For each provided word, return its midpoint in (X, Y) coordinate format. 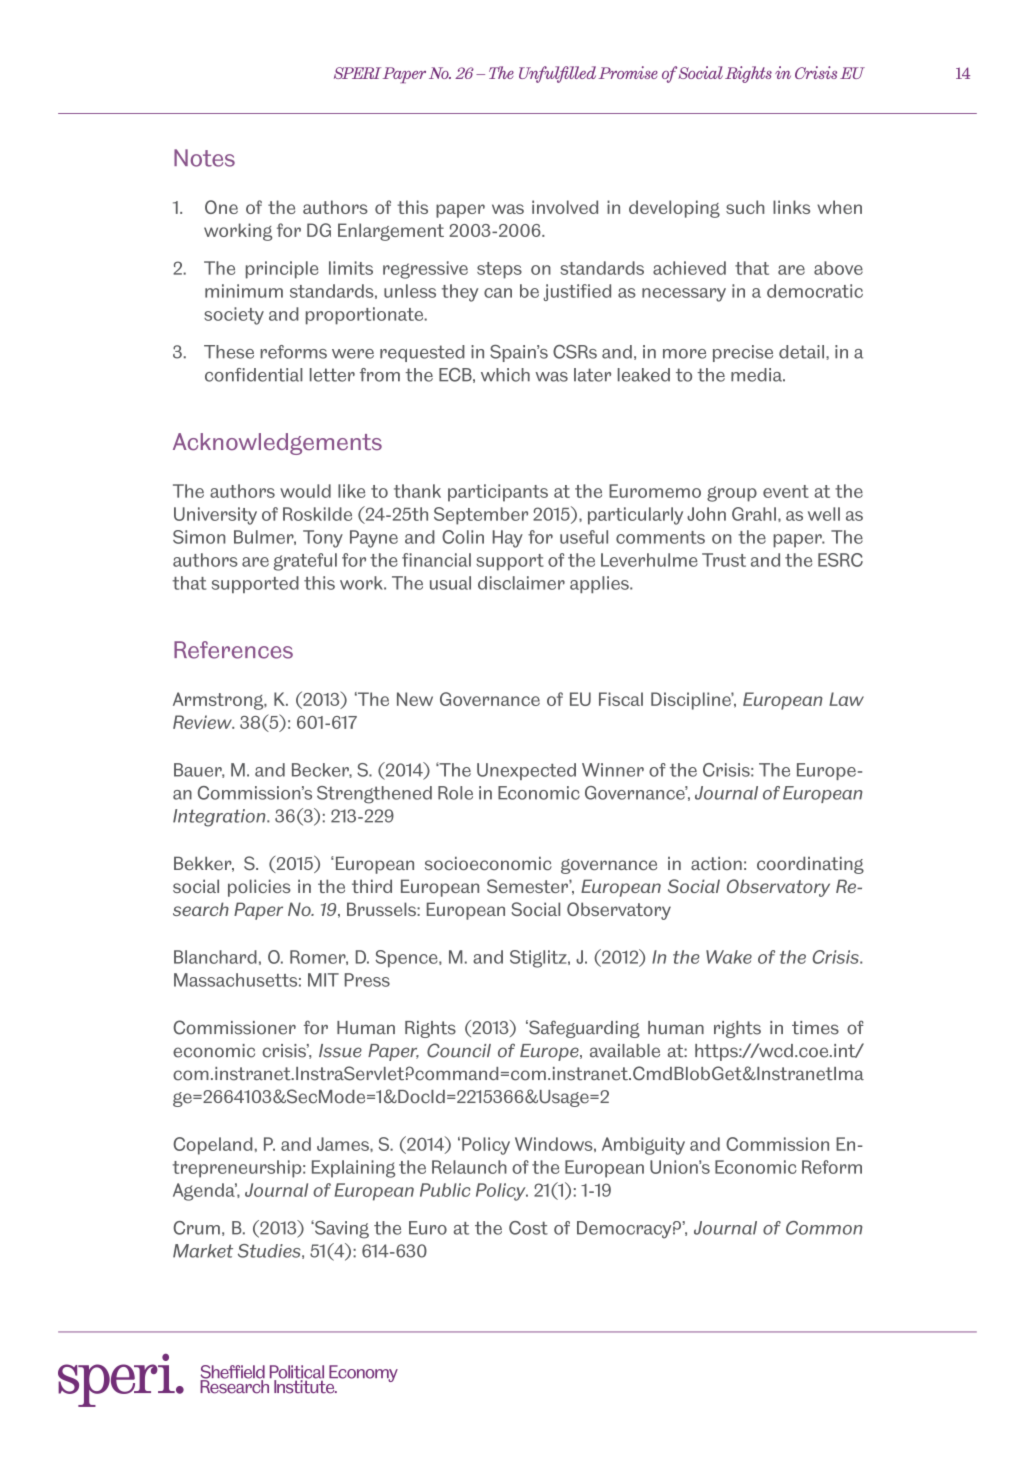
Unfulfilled (557, 74)
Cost (528, 1228)
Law (846, 699)
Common (824, 1228)
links (791, 207)
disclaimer (521, 583)
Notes (204, 158)
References (233, 650)
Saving (341, 1229)
